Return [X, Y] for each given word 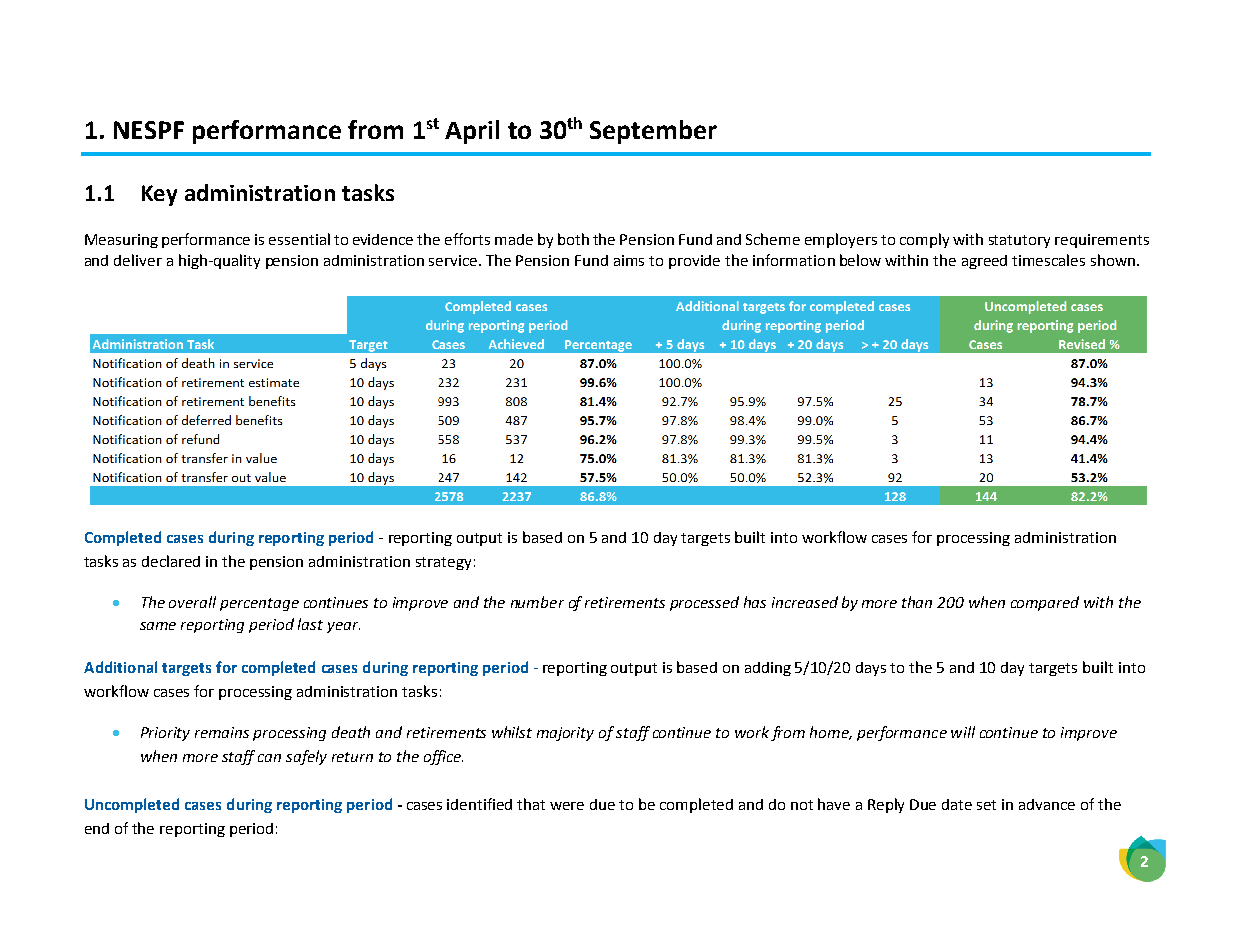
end [97, 828]
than [917, 602]
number [537, 602]
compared [1045, 603]
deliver [138, 260]
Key [159, 195]
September [653, 132]
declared [171, 561]
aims [629, 260]
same [158, 626]
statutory [1019, 241]
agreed [984, 262]
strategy [443, 563]
